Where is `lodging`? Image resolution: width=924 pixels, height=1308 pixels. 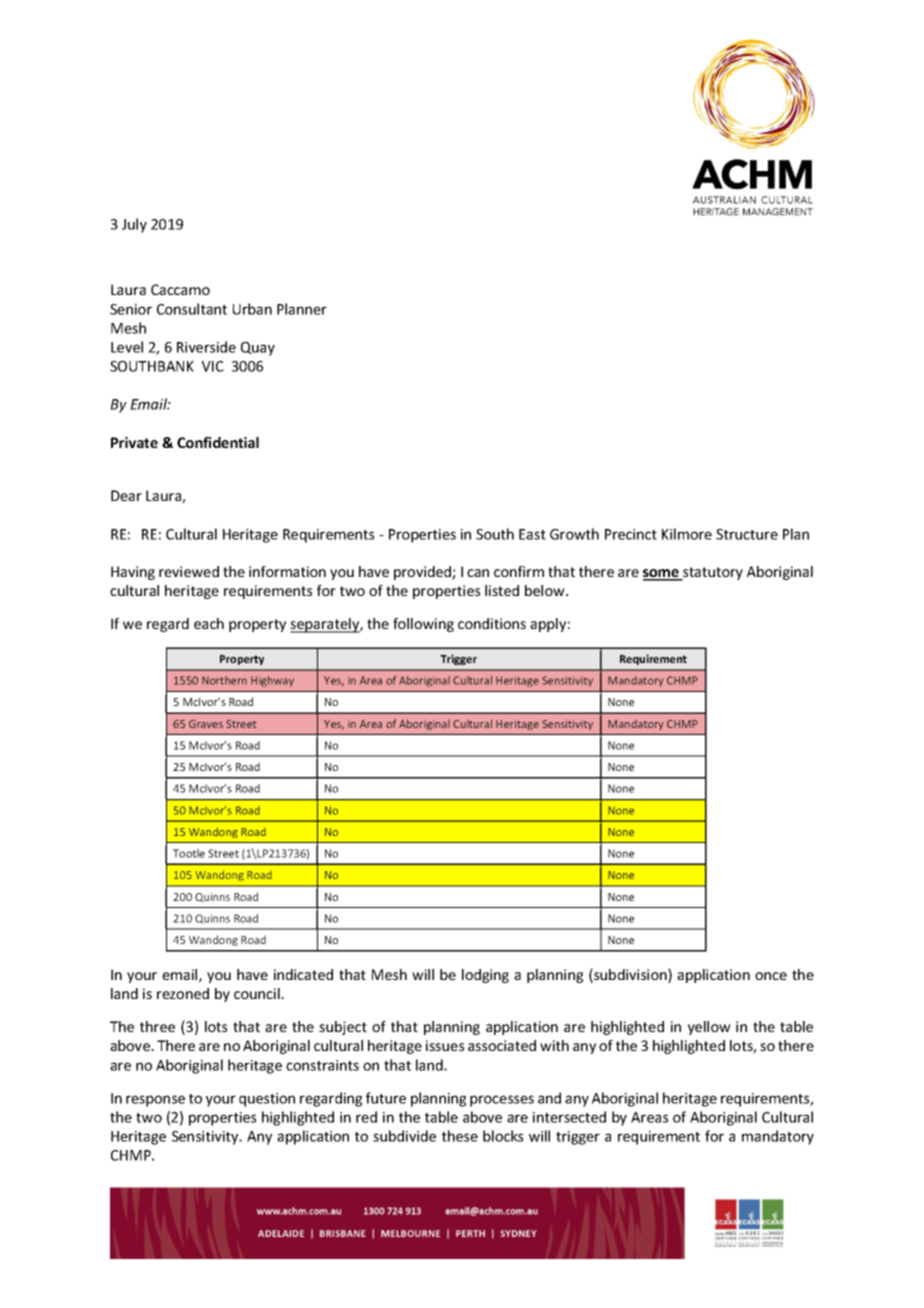 lodging is located at coordinates (485, 976).
